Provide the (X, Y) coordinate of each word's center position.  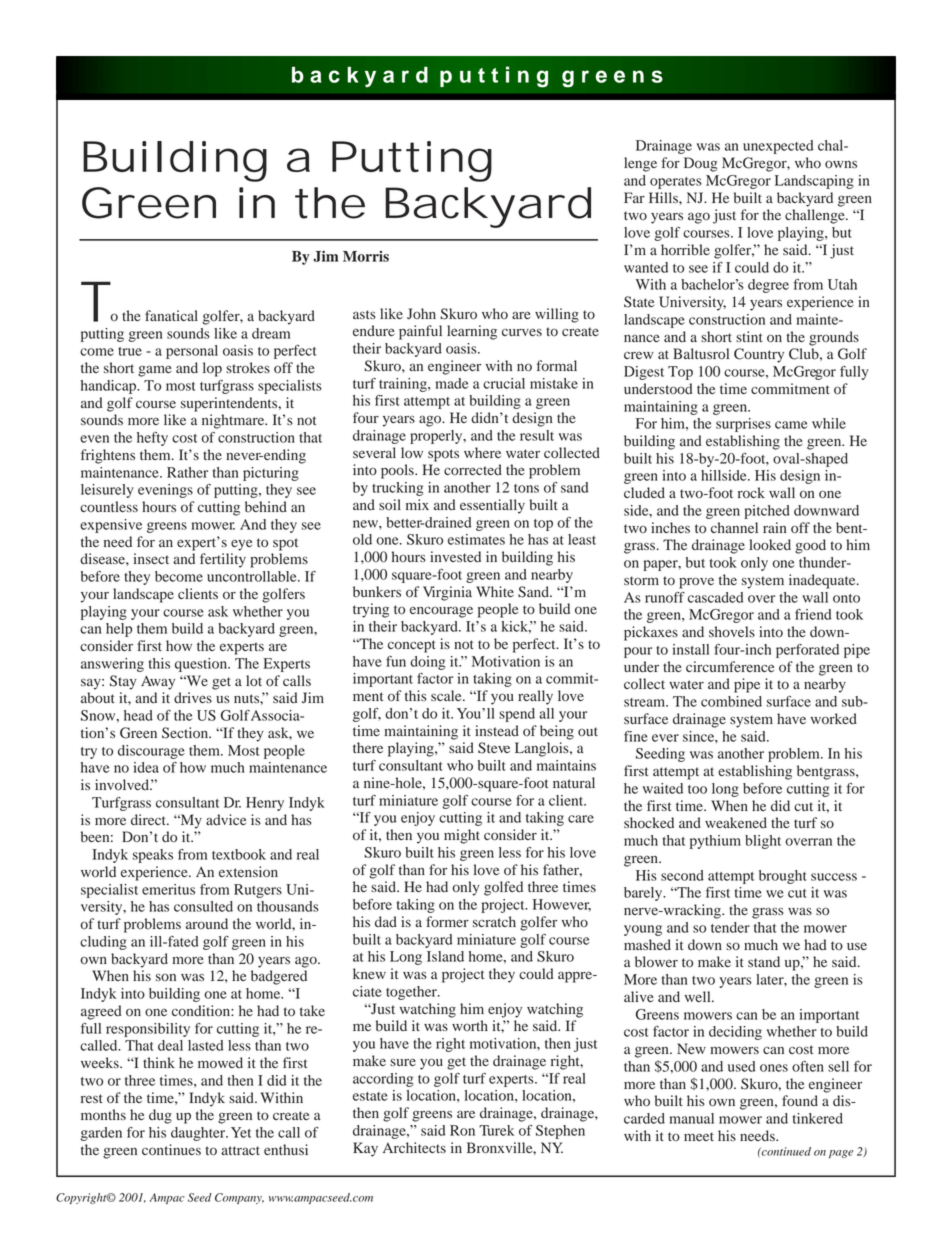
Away (158, 682)
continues (171, 1150)
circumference (730, 666)
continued (785, 1151)
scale (447, 695)
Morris (366, 256)
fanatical (171, 315)
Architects (414, 1147)
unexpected (778, 147)
